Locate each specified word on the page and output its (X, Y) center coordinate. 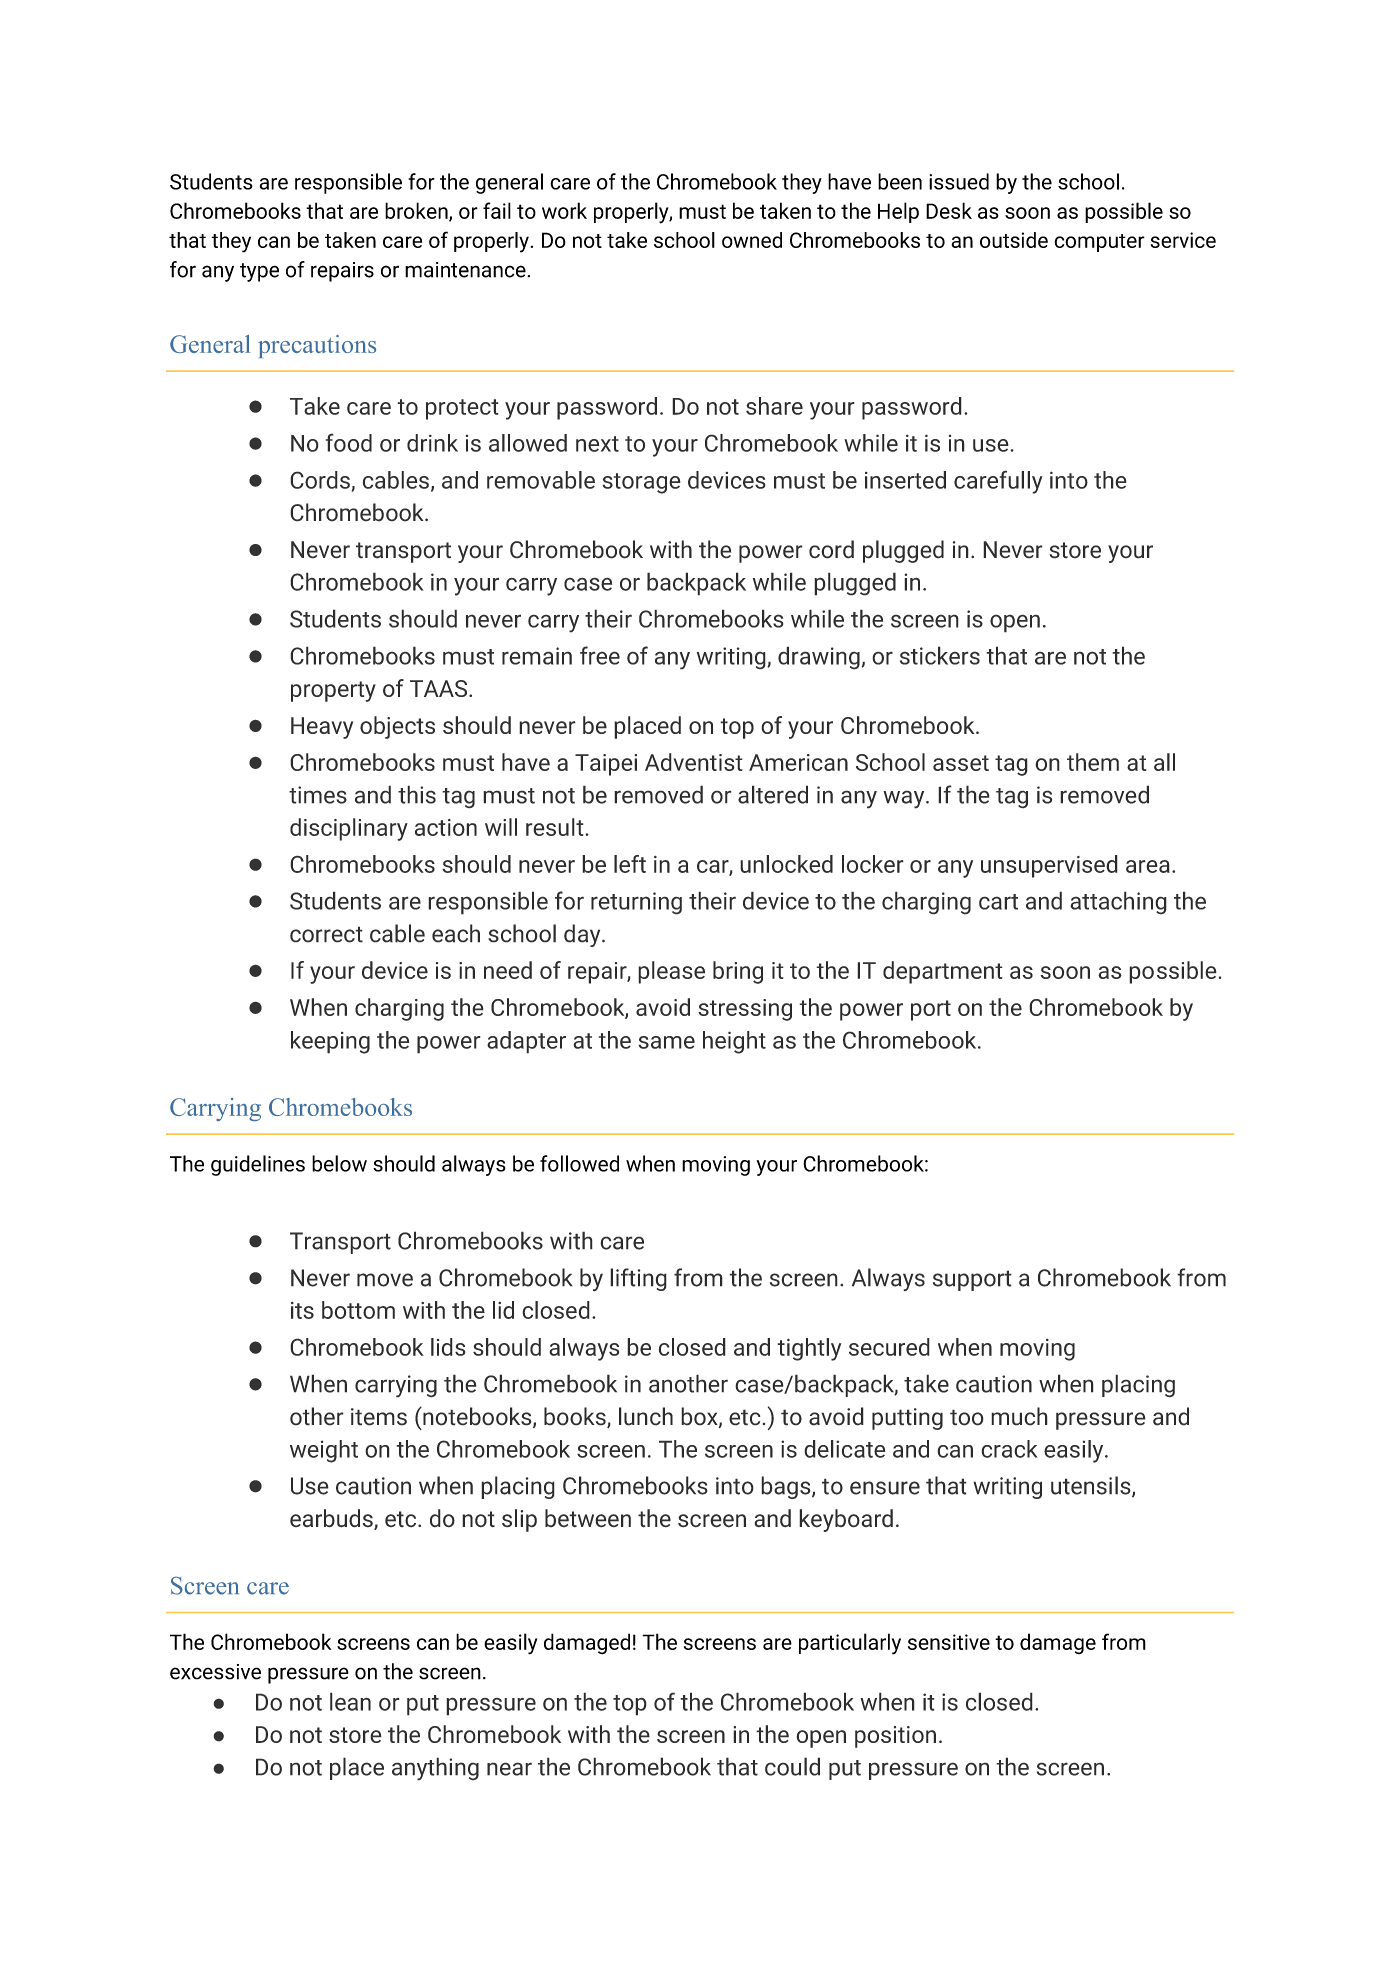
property (333, 691)
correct (326, 934)
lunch (646, 1416)
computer (1099, 243)
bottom (358, 1310)
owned (752, 240)
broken (417, 211)
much (1019, 1416)
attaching (1118, 903)
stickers (940, 655)
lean (350, 1701)
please (671, 972)
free (600, 655)
